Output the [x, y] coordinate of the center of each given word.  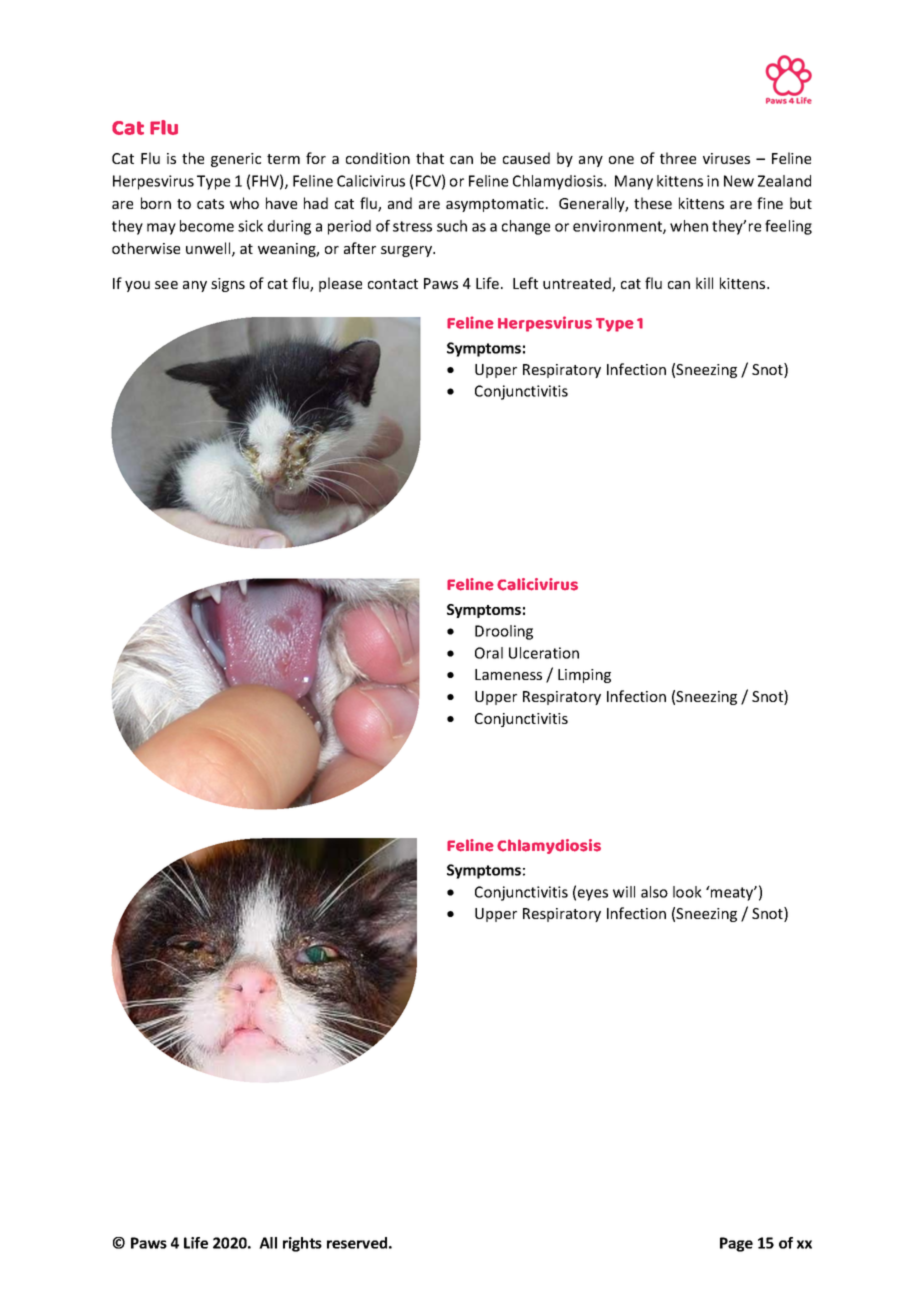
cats [210, 204]
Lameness [508, 674]
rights [302, 1244]
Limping [584, 676]
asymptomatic [496, 205]
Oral [489, 653]
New [739, 181]
